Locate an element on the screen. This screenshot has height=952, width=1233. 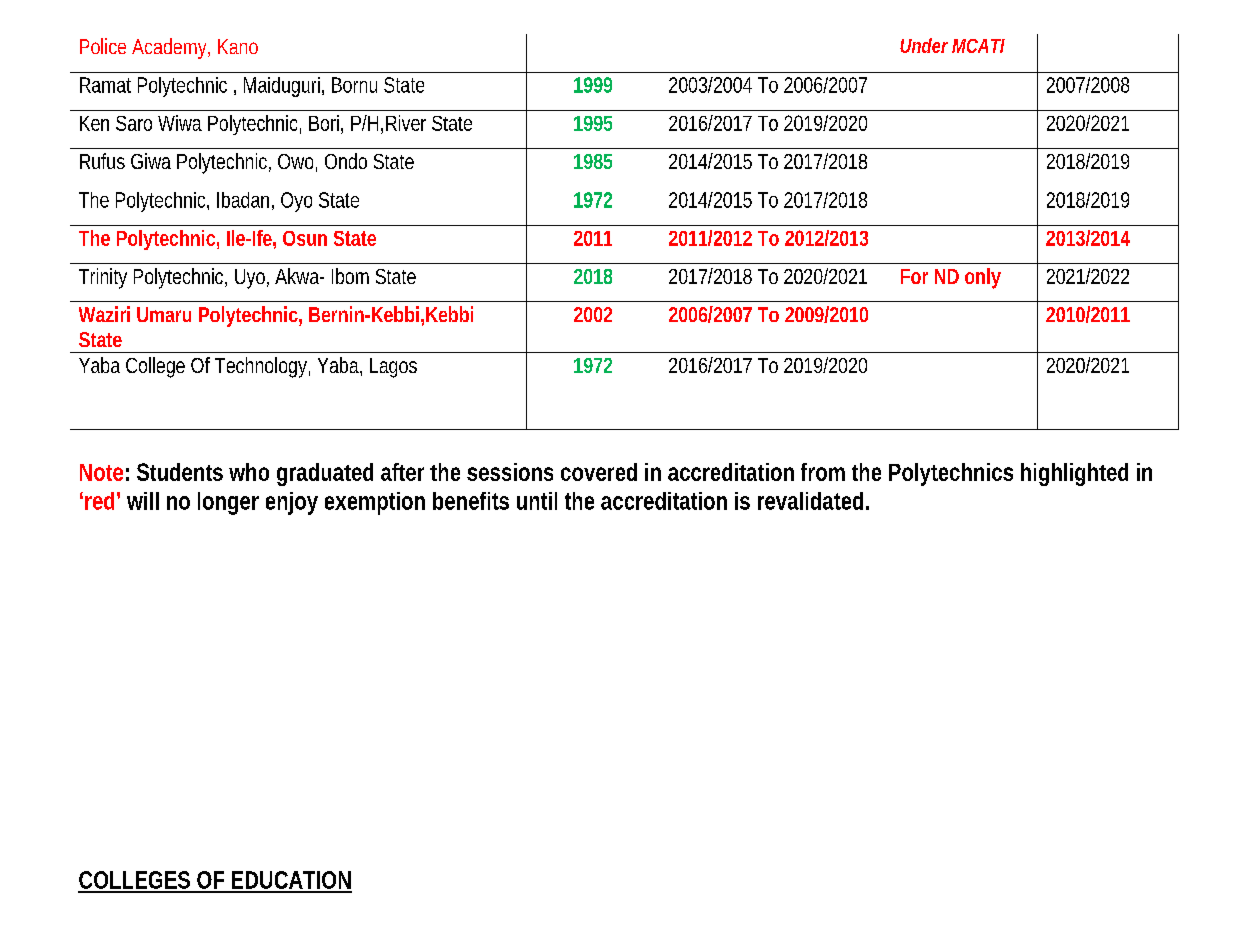
Academy is located at coordinates (171, 48).
